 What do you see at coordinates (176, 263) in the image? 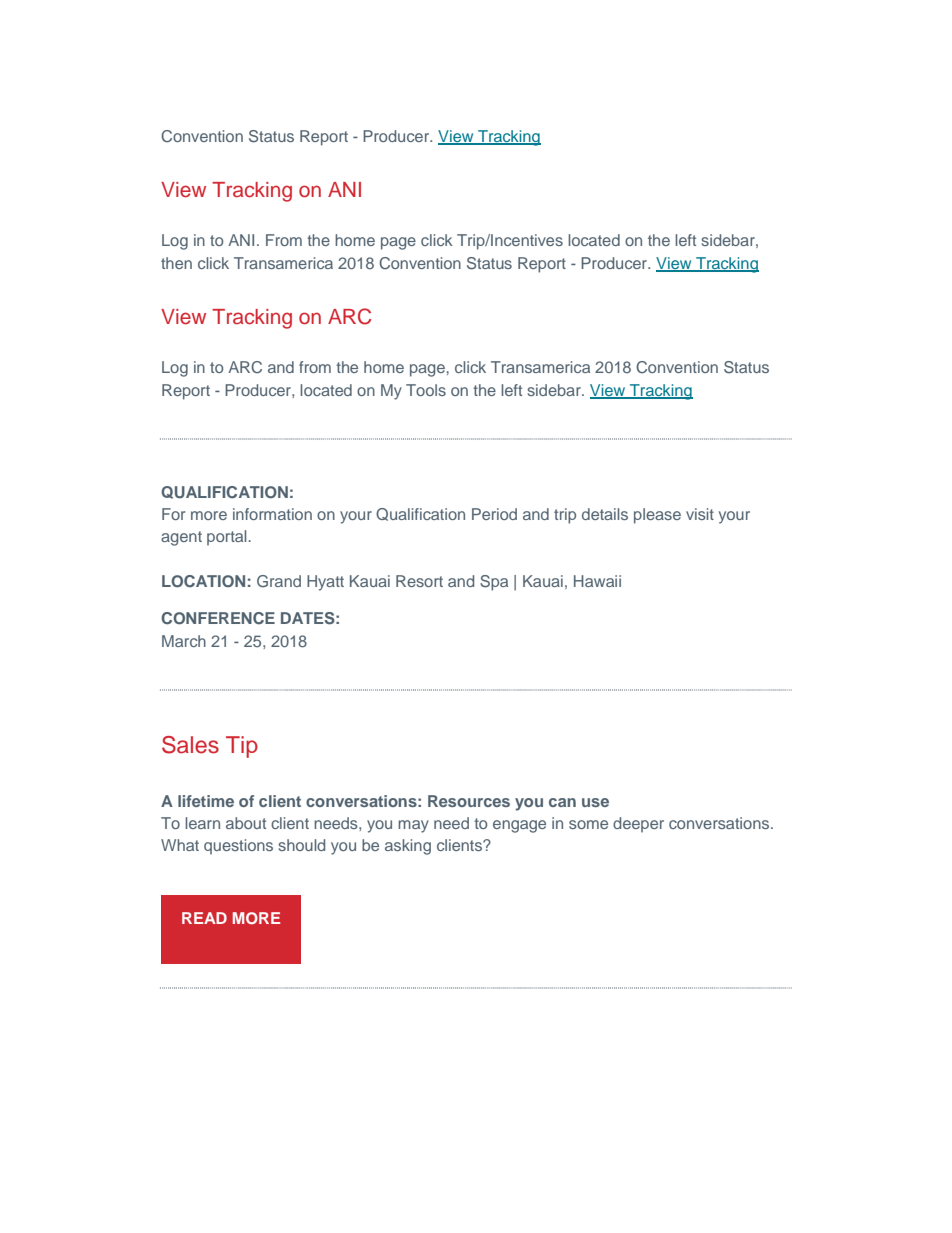
I see `then` at bounding box center [176, 263].
